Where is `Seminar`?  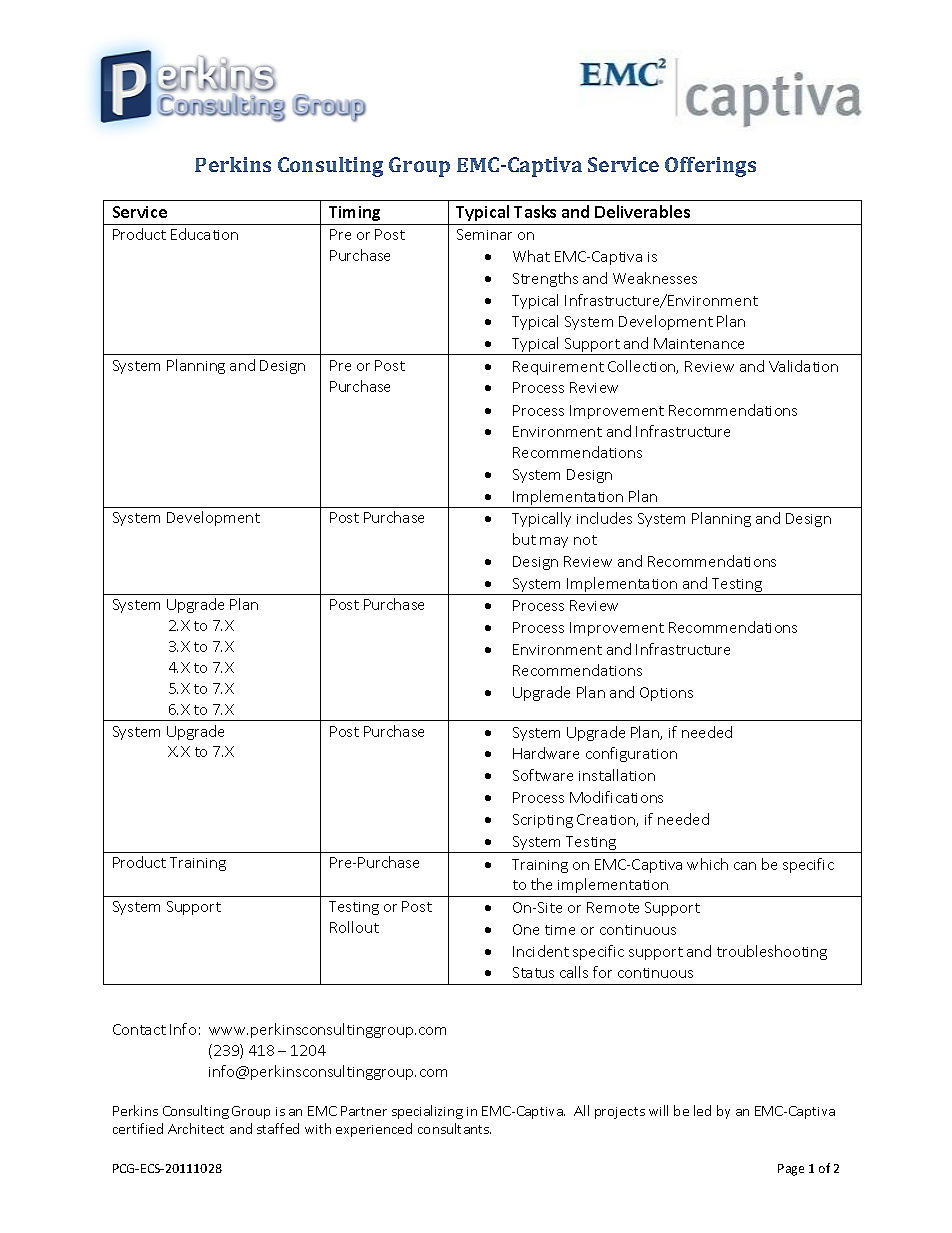
Seminar is located at coordinates (484, 234).
